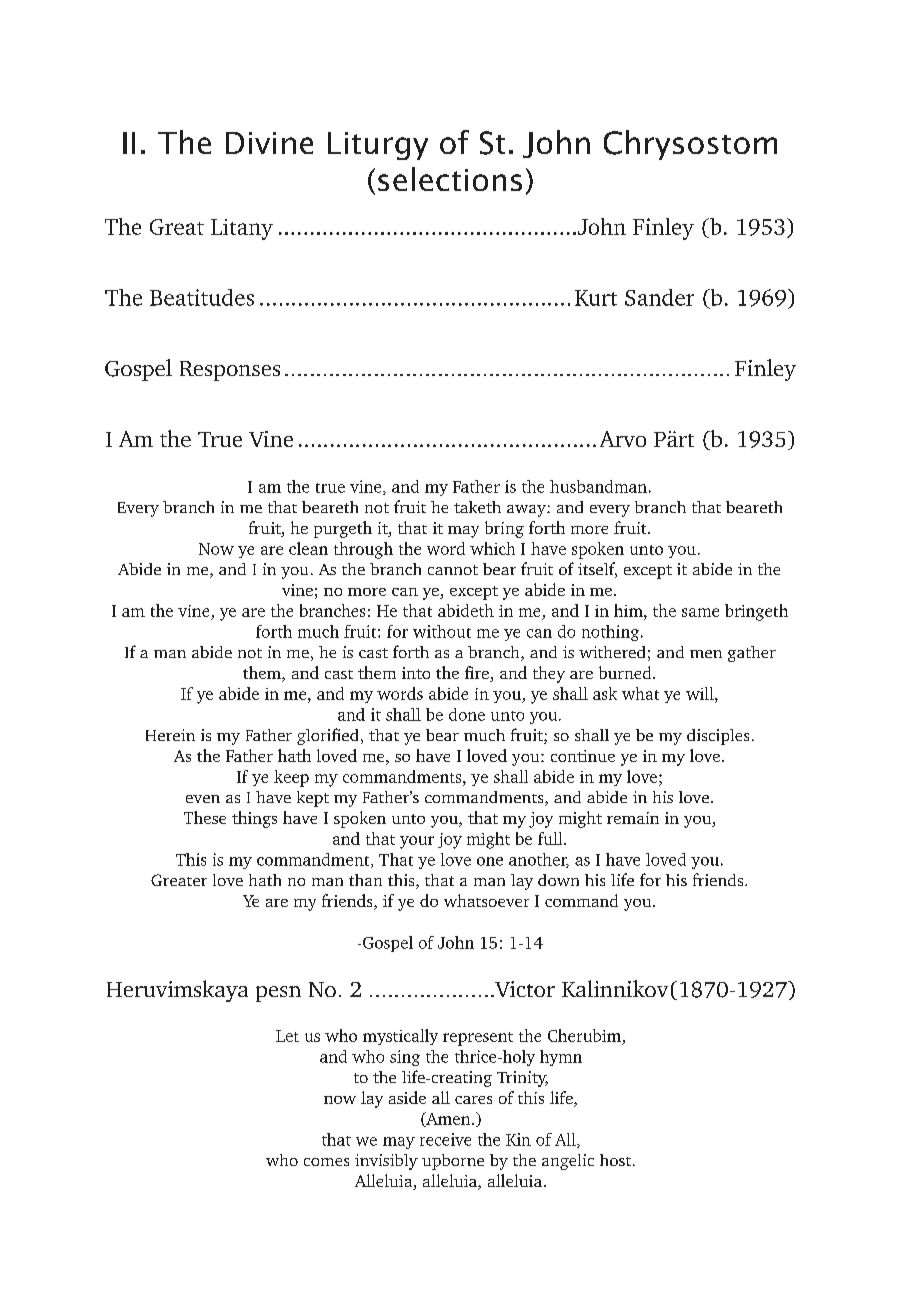 The image size is (901, 1316). I want to click on your, so click(417, 842).
